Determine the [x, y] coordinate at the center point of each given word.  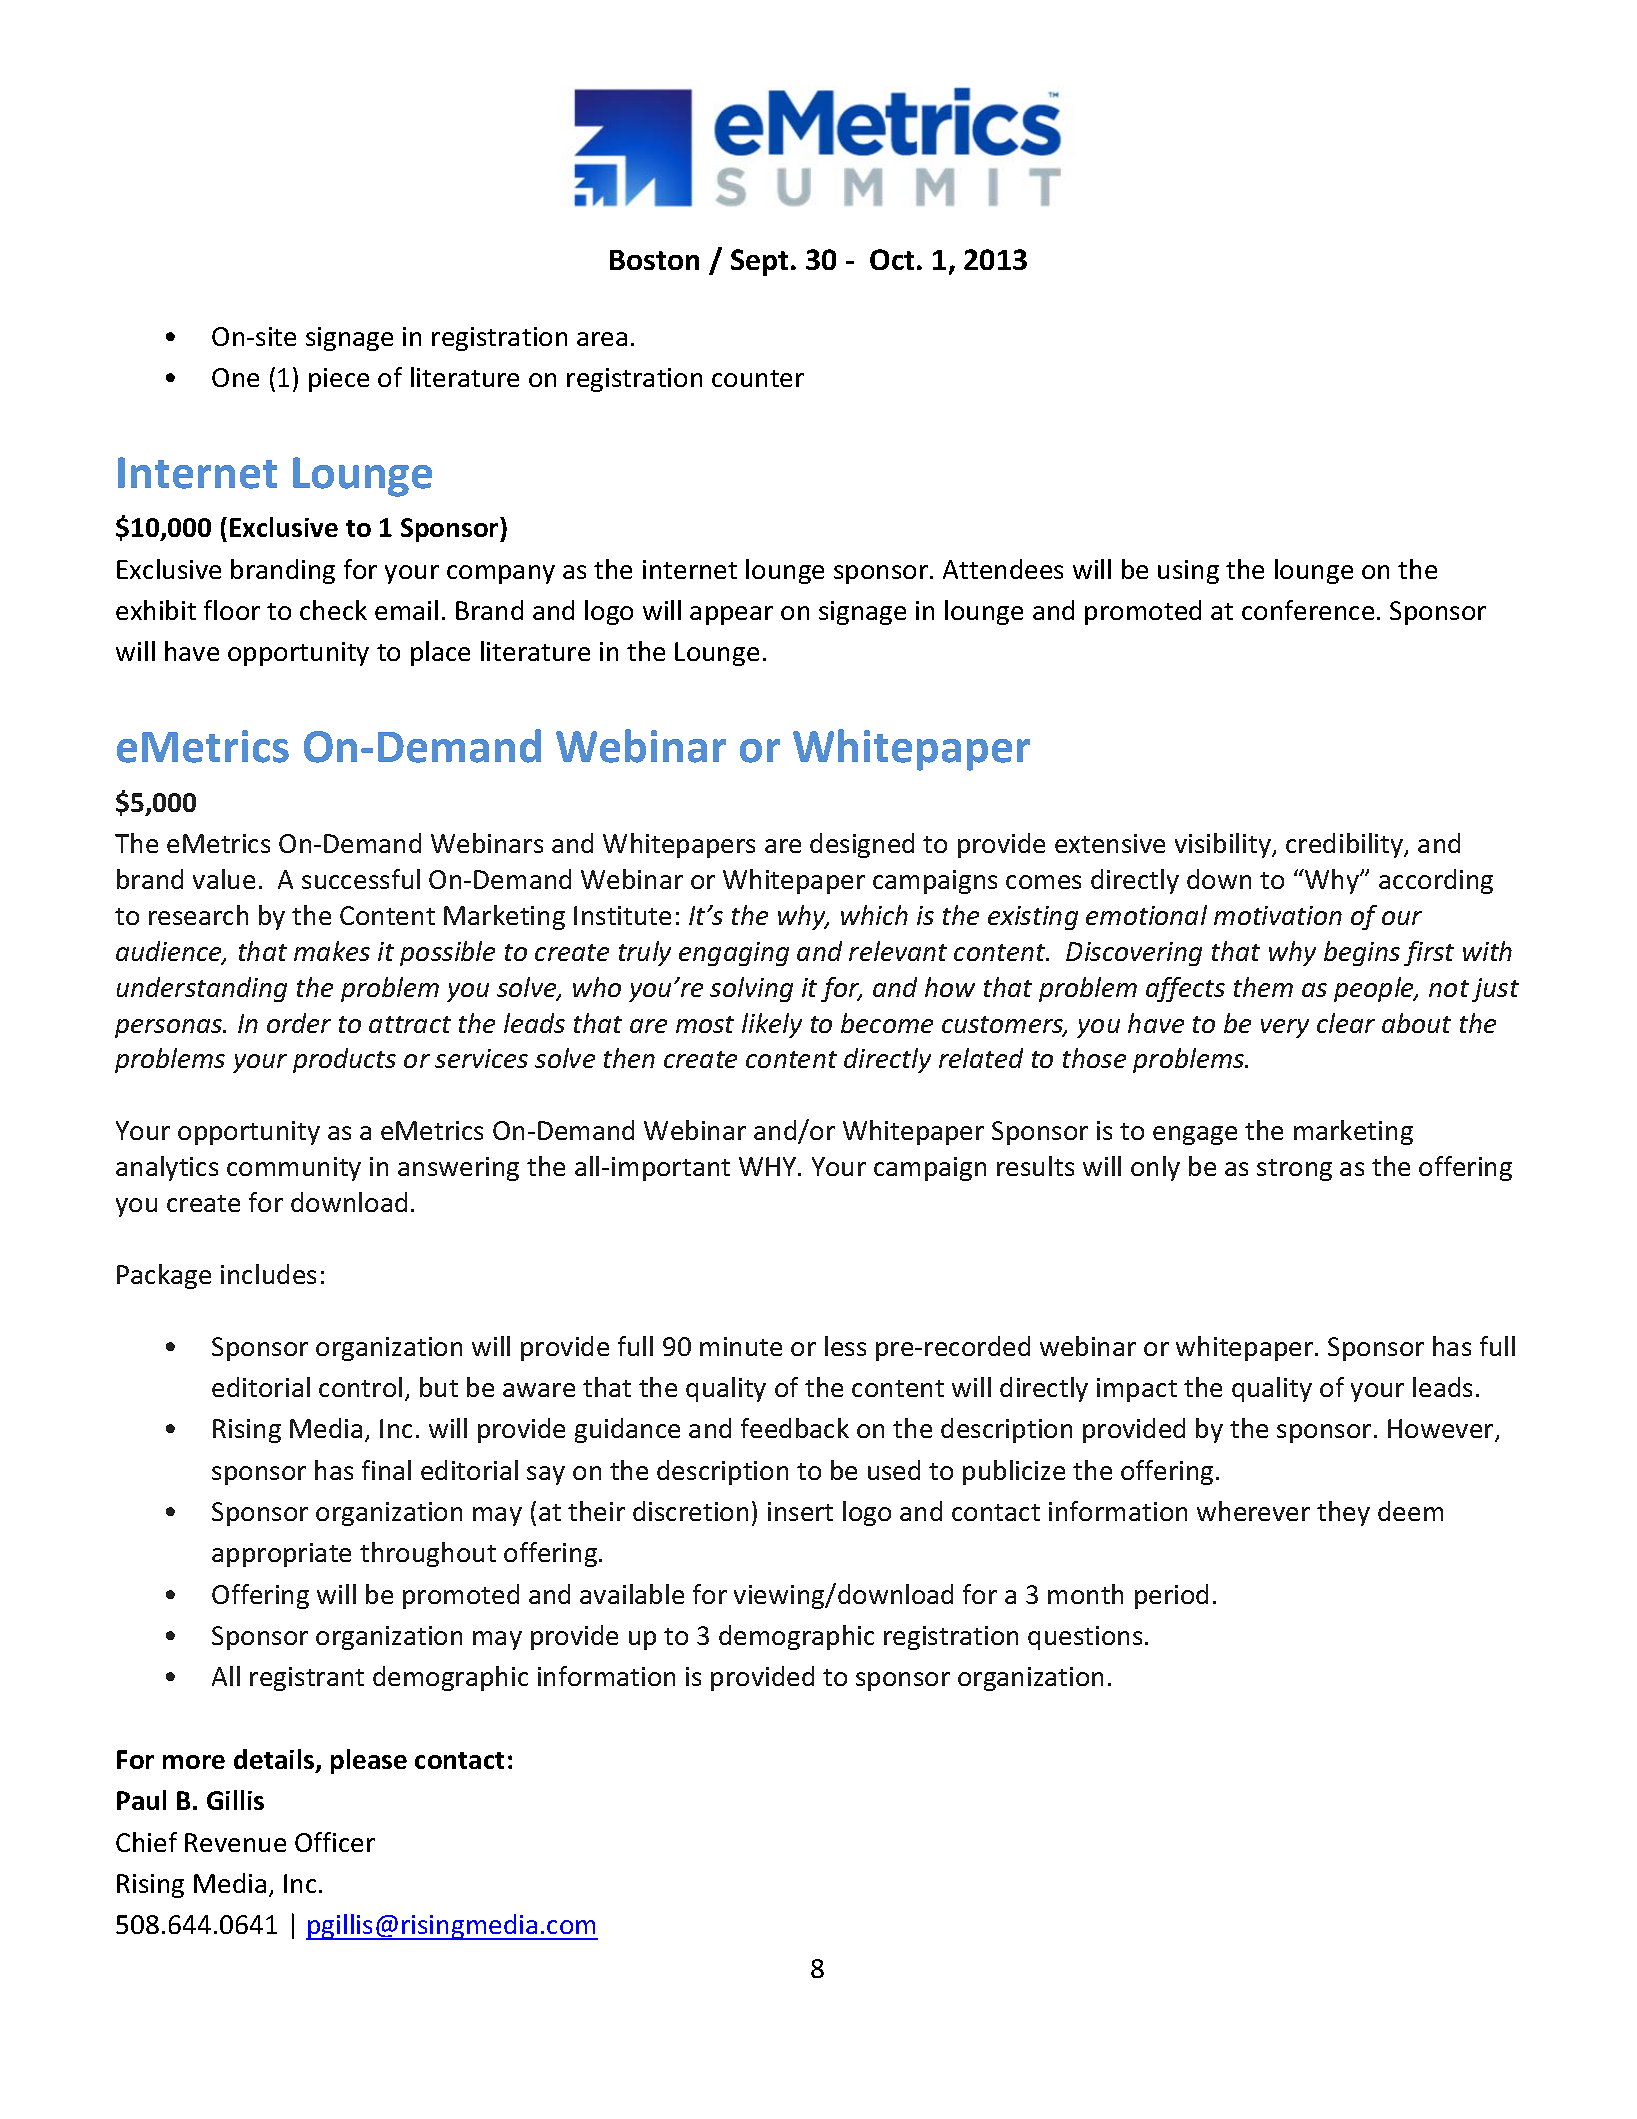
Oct [892, 259]
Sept [759, 262]
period [1171, 1596]
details [275, 1760]
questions [1085, 1638]
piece [339, 380]
